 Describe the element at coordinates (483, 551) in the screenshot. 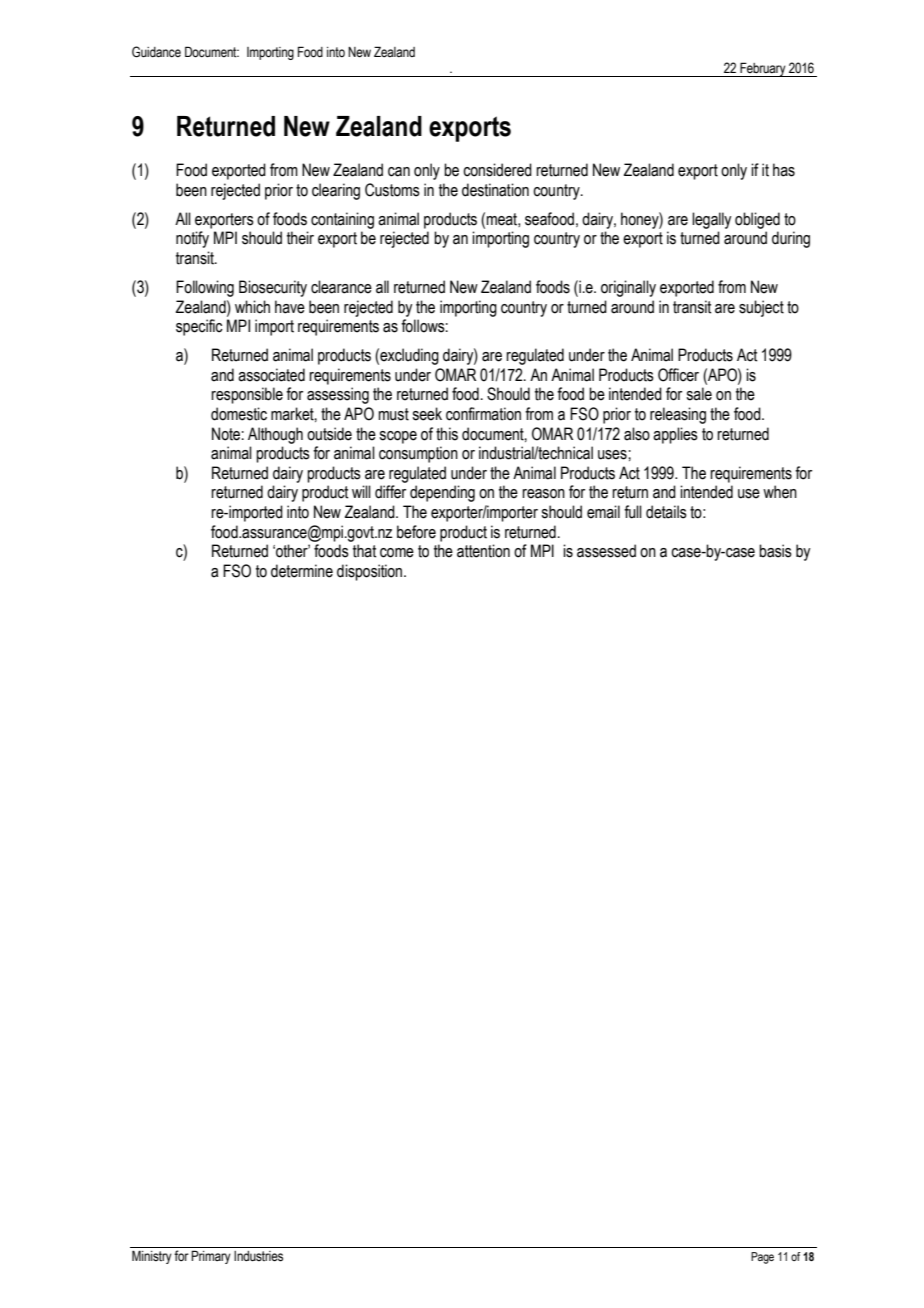

I see `attention` at that location.
